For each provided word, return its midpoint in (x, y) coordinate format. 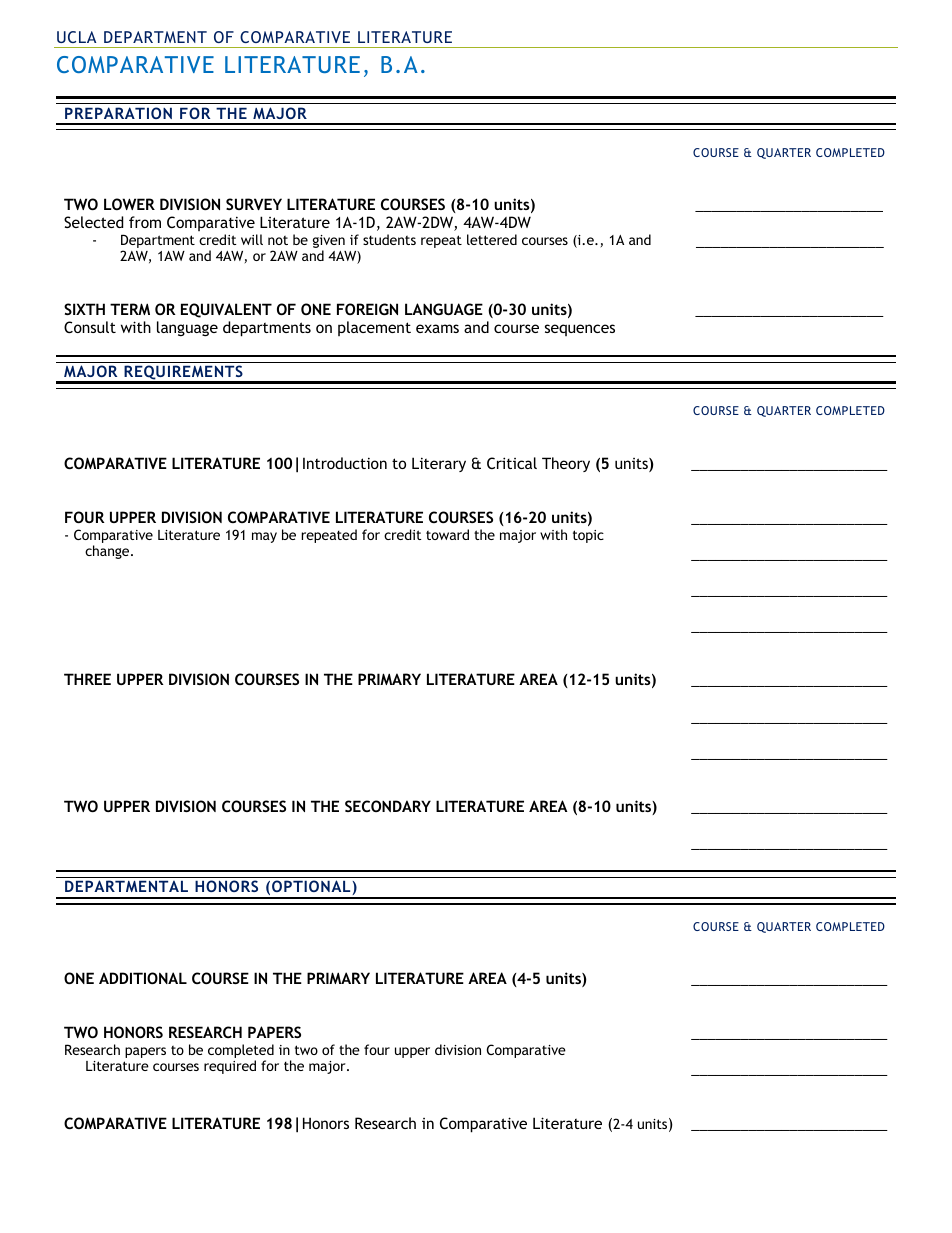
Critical (512, 463)
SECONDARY (388, 806)
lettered (492, 239)
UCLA (76, 37)
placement (374, 328)
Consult (90, 327)
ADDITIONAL (143, 978)
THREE (87, 679)
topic (588, 536)
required (230, 1067)
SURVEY (254, 204)
